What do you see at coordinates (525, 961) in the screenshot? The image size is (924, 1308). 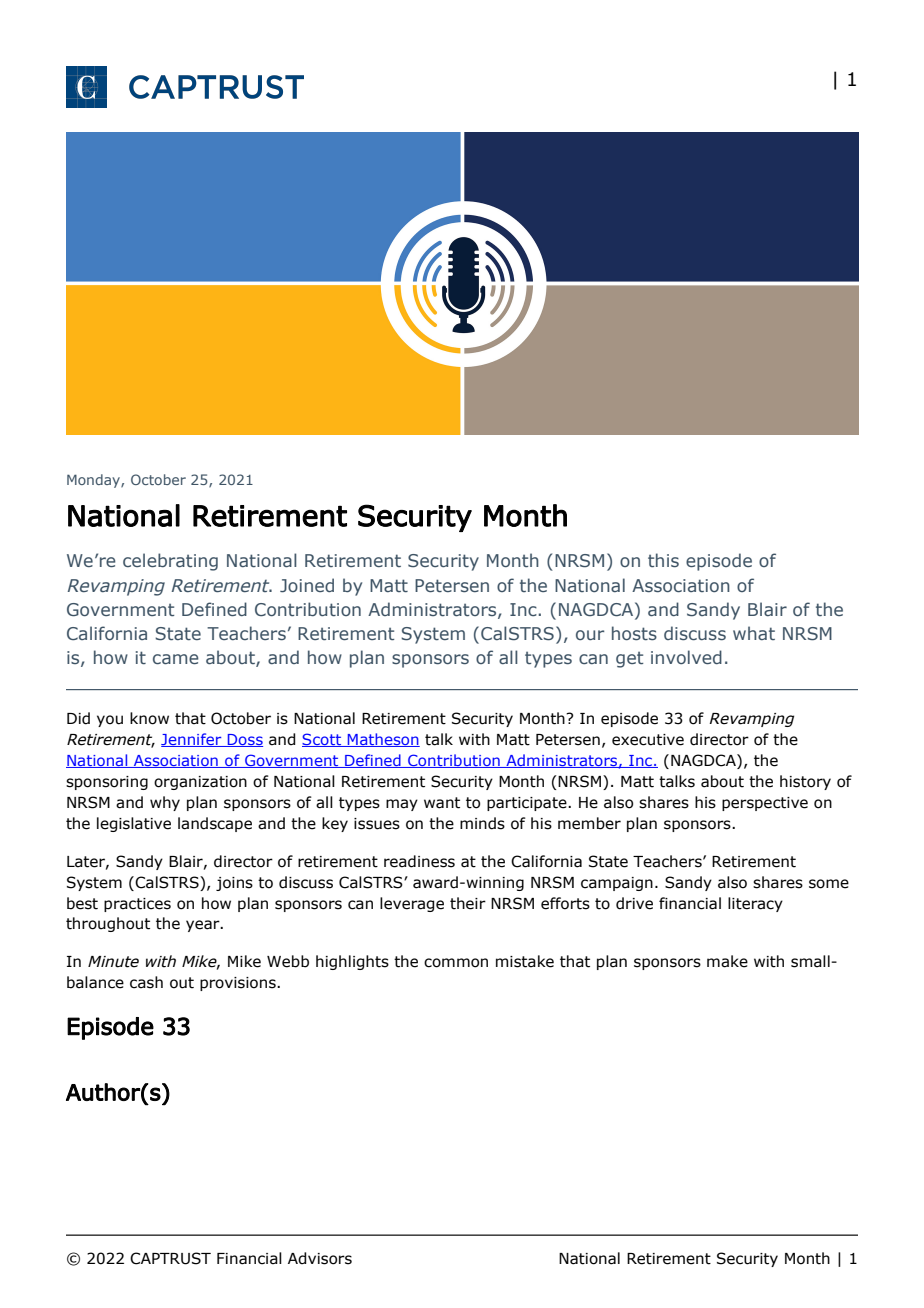 I see `mistake` at bounding box center [525, 961].
